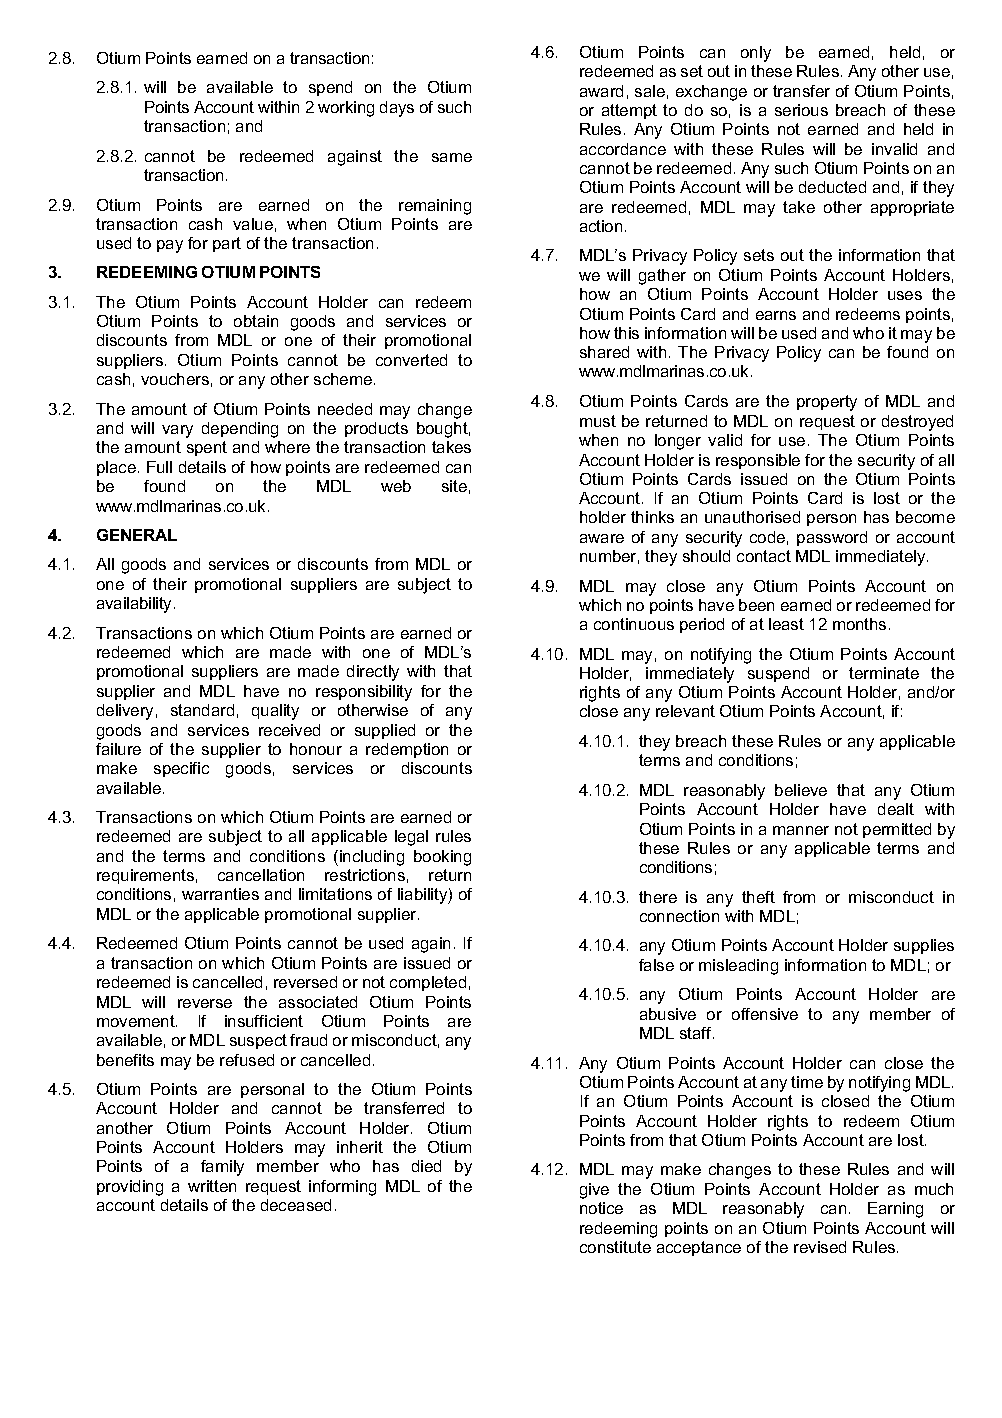 This document has width=1002, height=1418. I want to click on aware, so click(602, 538).
